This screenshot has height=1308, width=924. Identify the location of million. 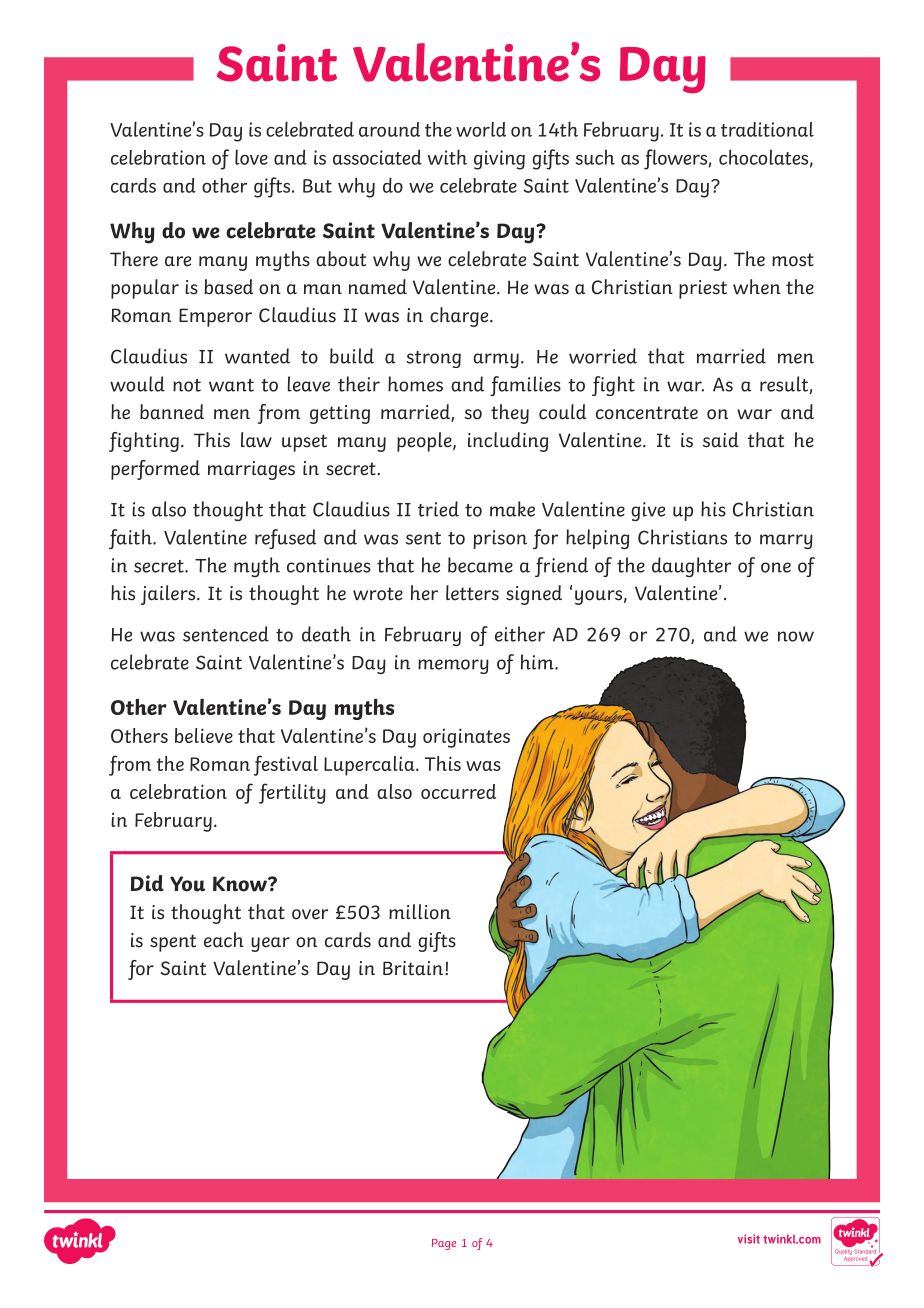
(420, 912).
